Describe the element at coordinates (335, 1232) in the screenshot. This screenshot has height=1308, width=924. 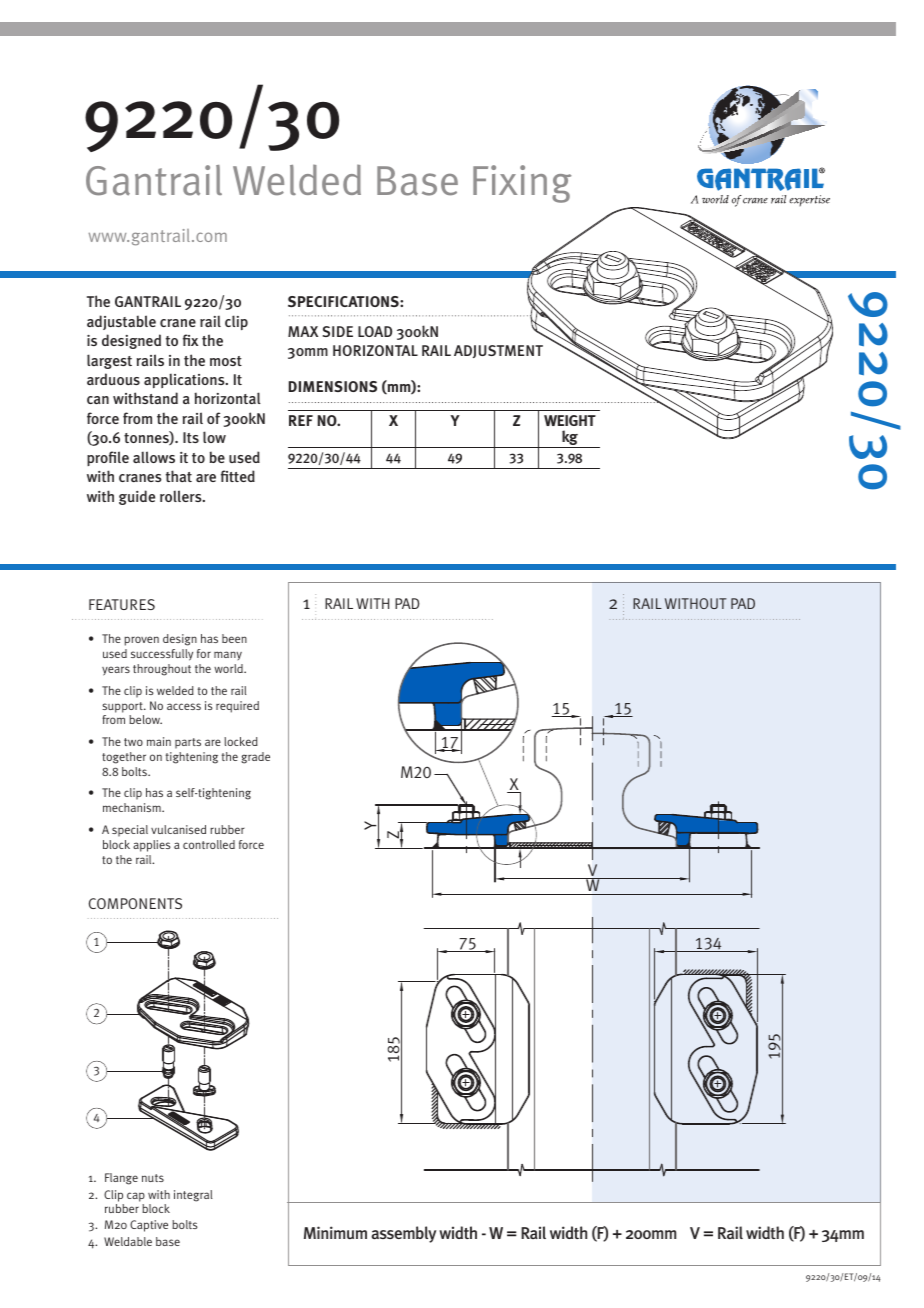
I see `Minimum` at that location.
